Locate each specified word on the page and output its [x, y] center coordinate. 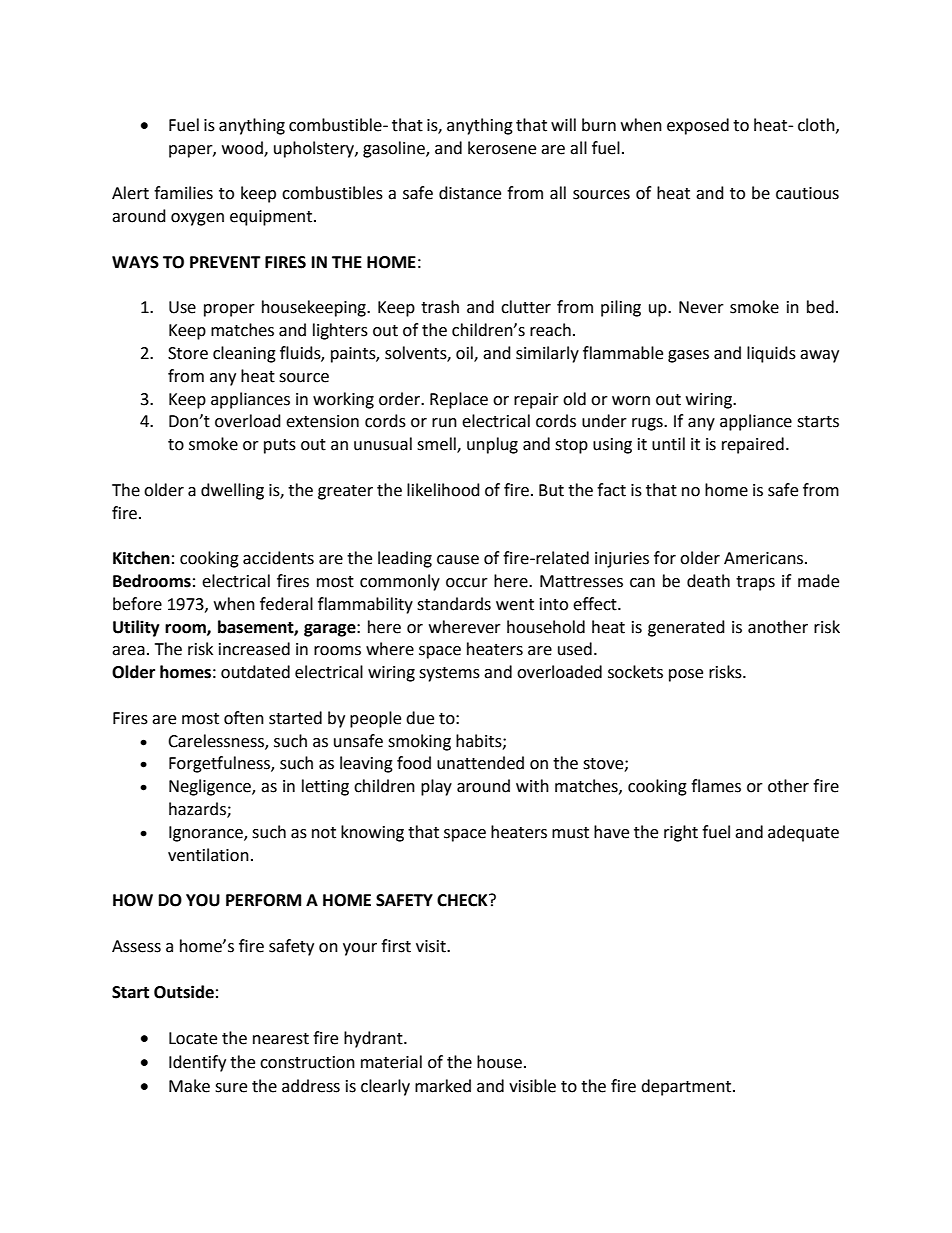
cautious [807, 193]
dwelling [232, 491]
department [687, 1087]
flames [716, 786]
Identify [197, 1063]
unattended [480, 763]
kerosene [502, 148]
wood [243, 148]
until [668, 444]
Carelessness [217, 741]
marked [443, 1086]
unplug [492, 445]
